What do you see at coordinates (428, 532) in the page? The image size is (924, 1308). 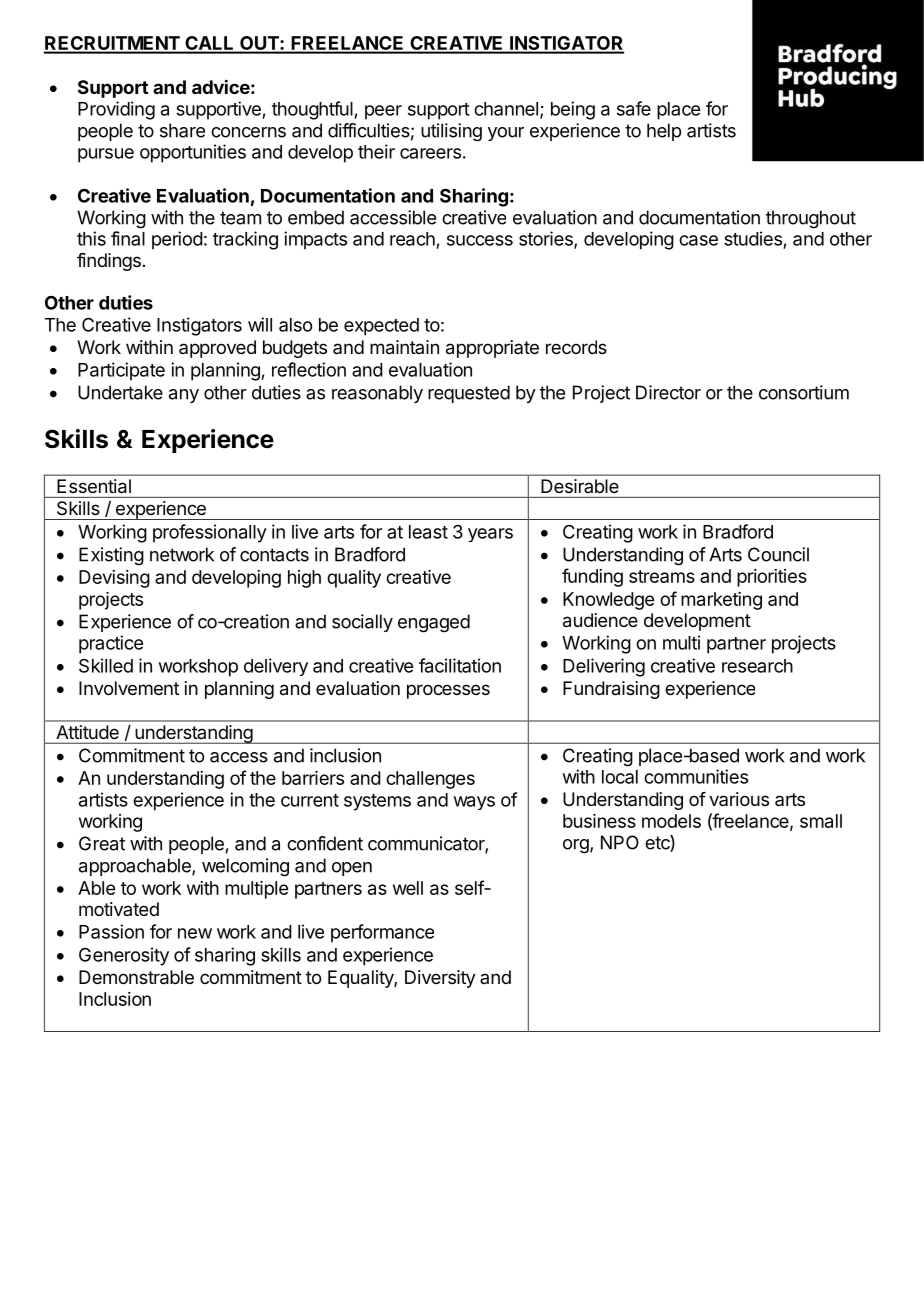 I see `least` at bounding box center [428, 532].
